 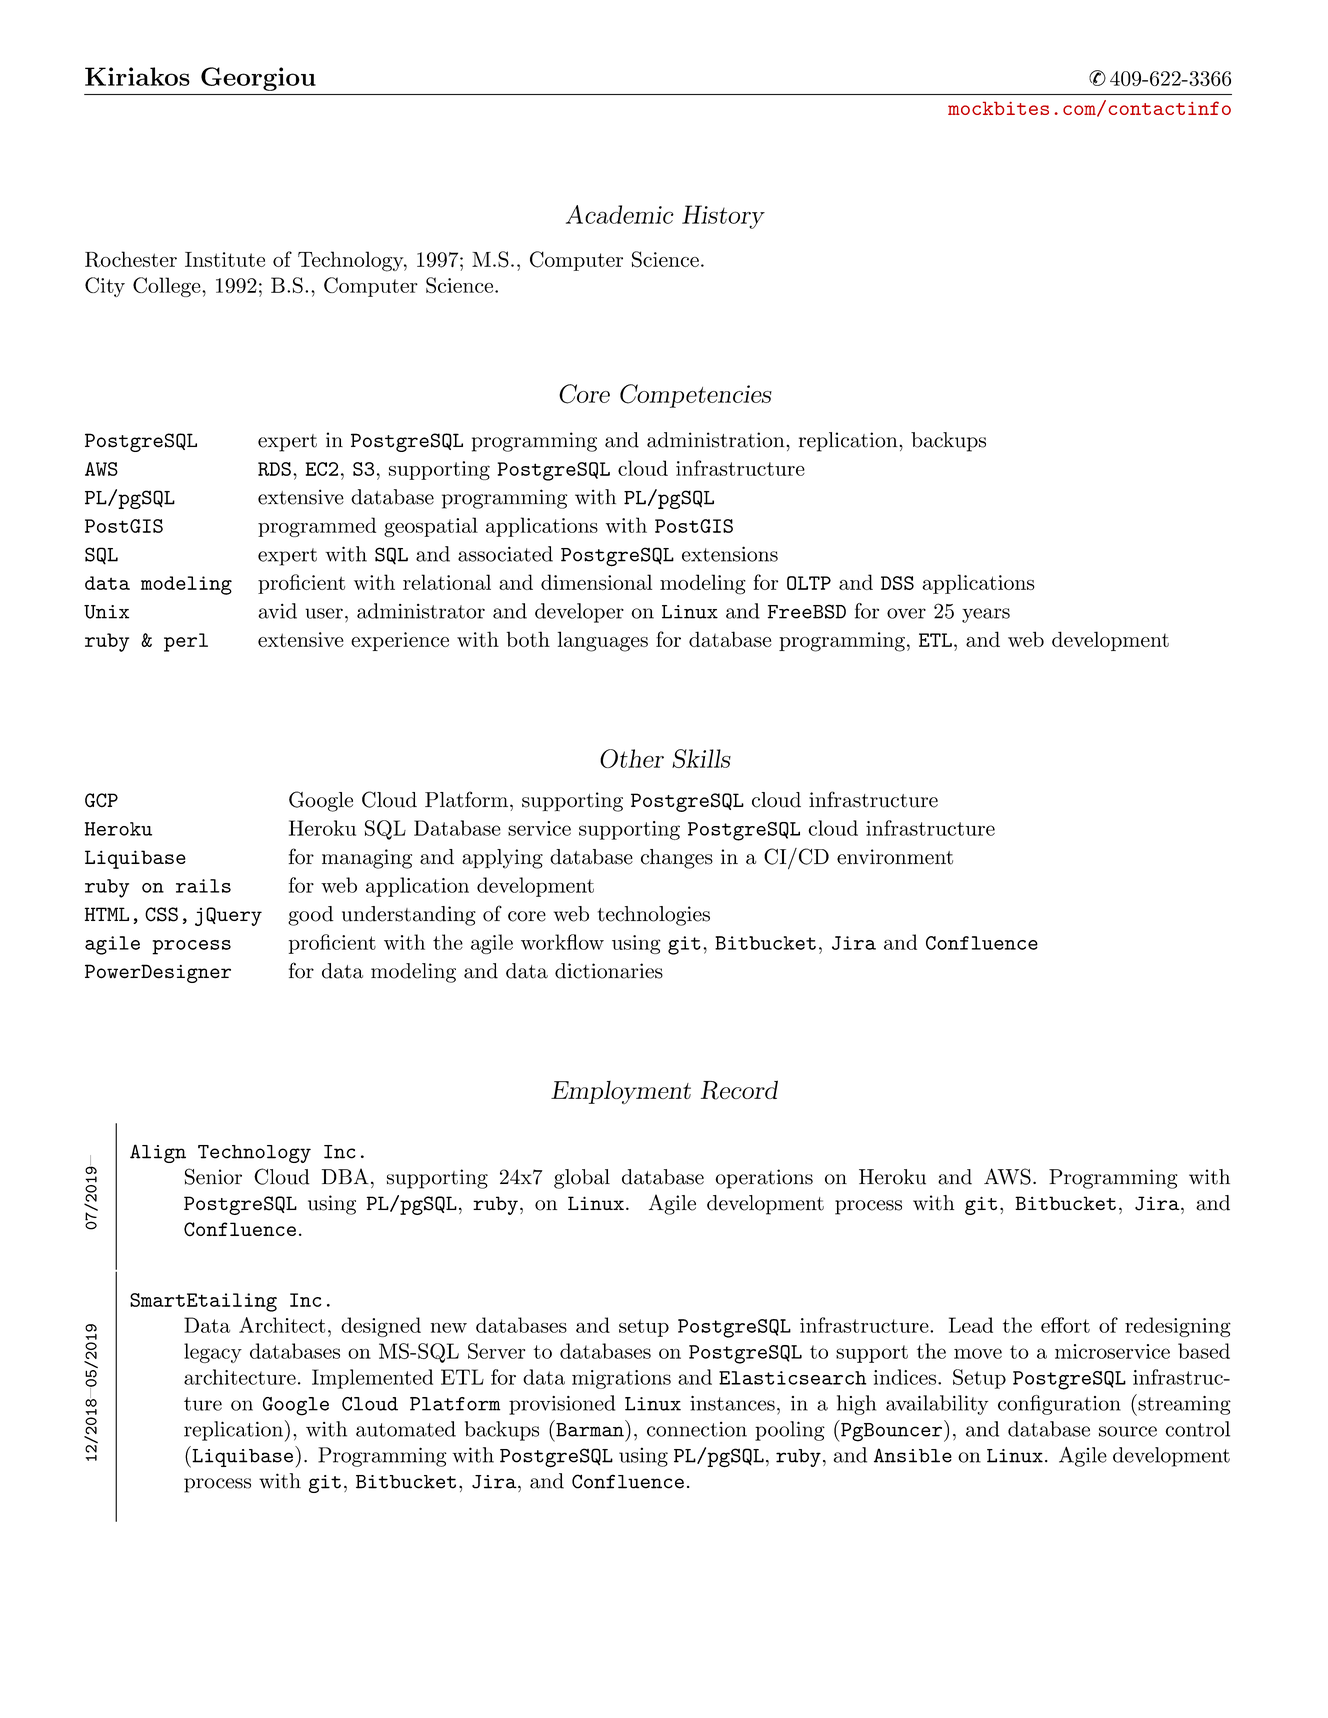 What do you see at coordinates (697, 1429) in the screenshot?
I see `connection` at bounding box center [697, 1429].
